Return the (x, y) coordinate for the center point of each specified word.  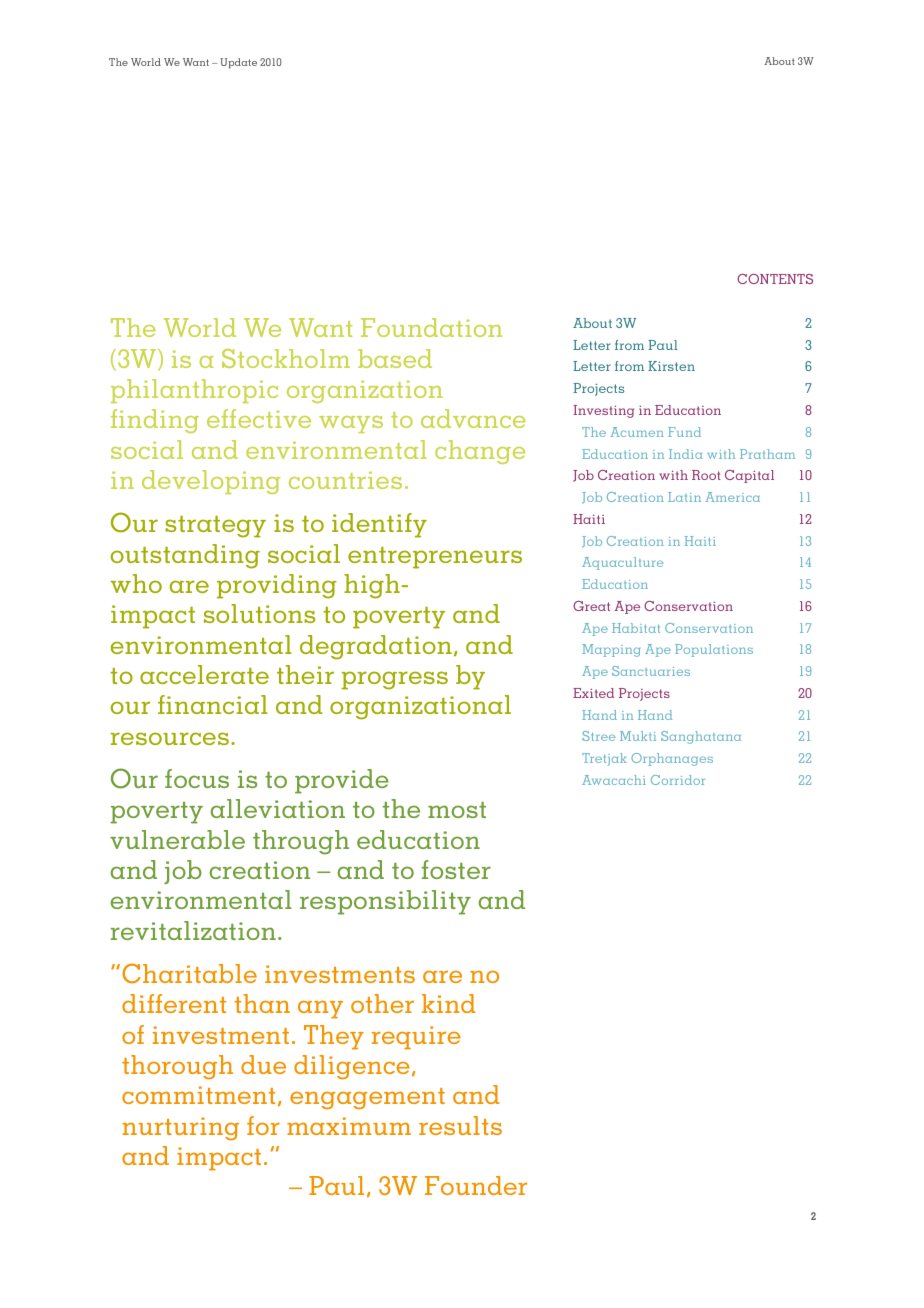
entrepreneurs (435, 557)
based (395, 358)
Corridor (678, 780)
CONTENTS (775, 279)
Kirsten (671, 366)
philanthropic (194, 391)
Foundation (431, 327)
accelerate (204, 674)
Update (238, 63)
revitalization (193, 930)
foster (456, 869)
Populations (714, 650)
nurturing (180, 1129)
